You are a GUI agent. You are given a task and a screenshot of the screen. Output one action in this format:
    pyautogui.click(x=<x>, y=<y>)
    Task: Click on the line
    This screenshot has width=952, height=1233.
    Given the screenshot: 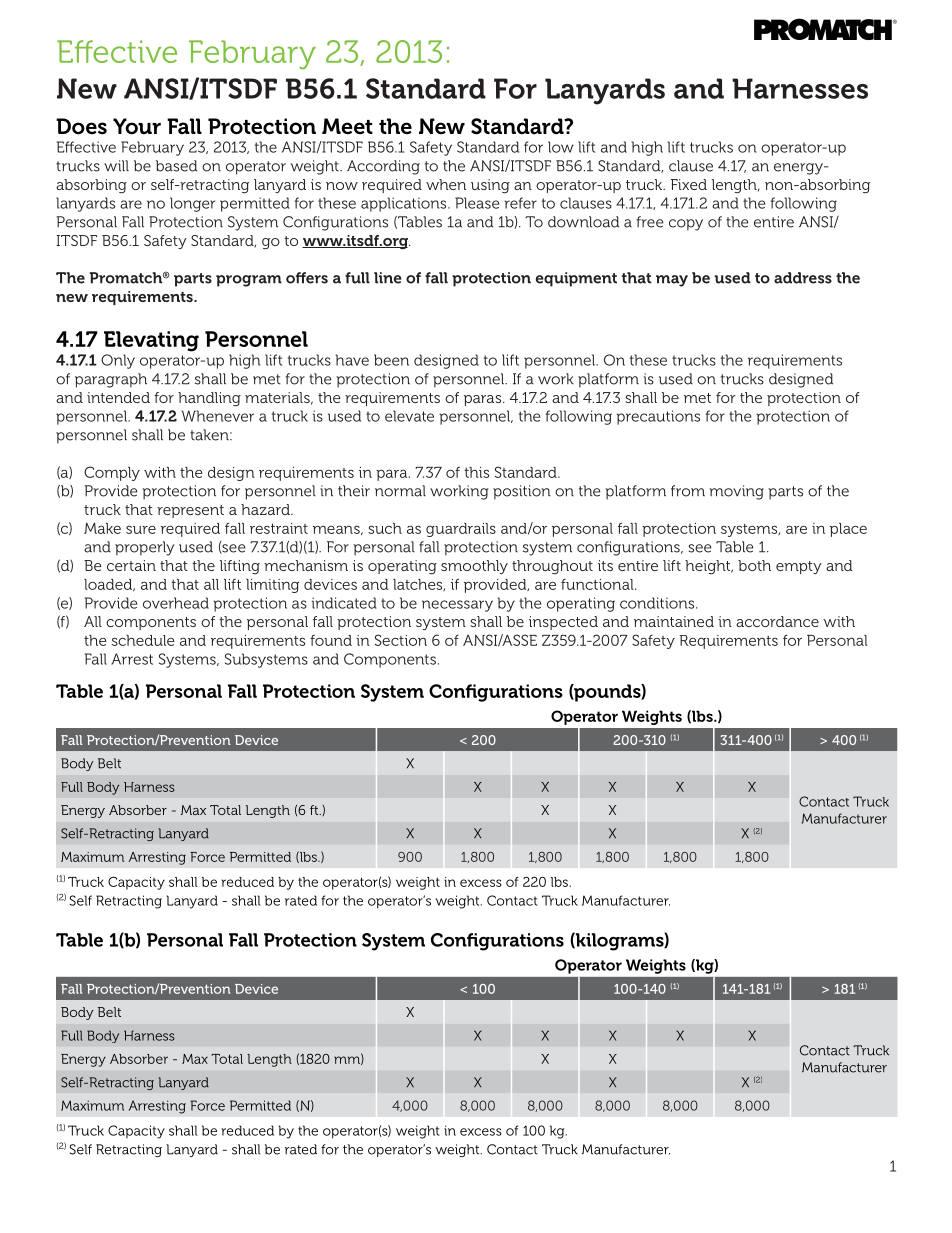 What is the action you would take?
    pyautogui.click(x=388, y=278)
